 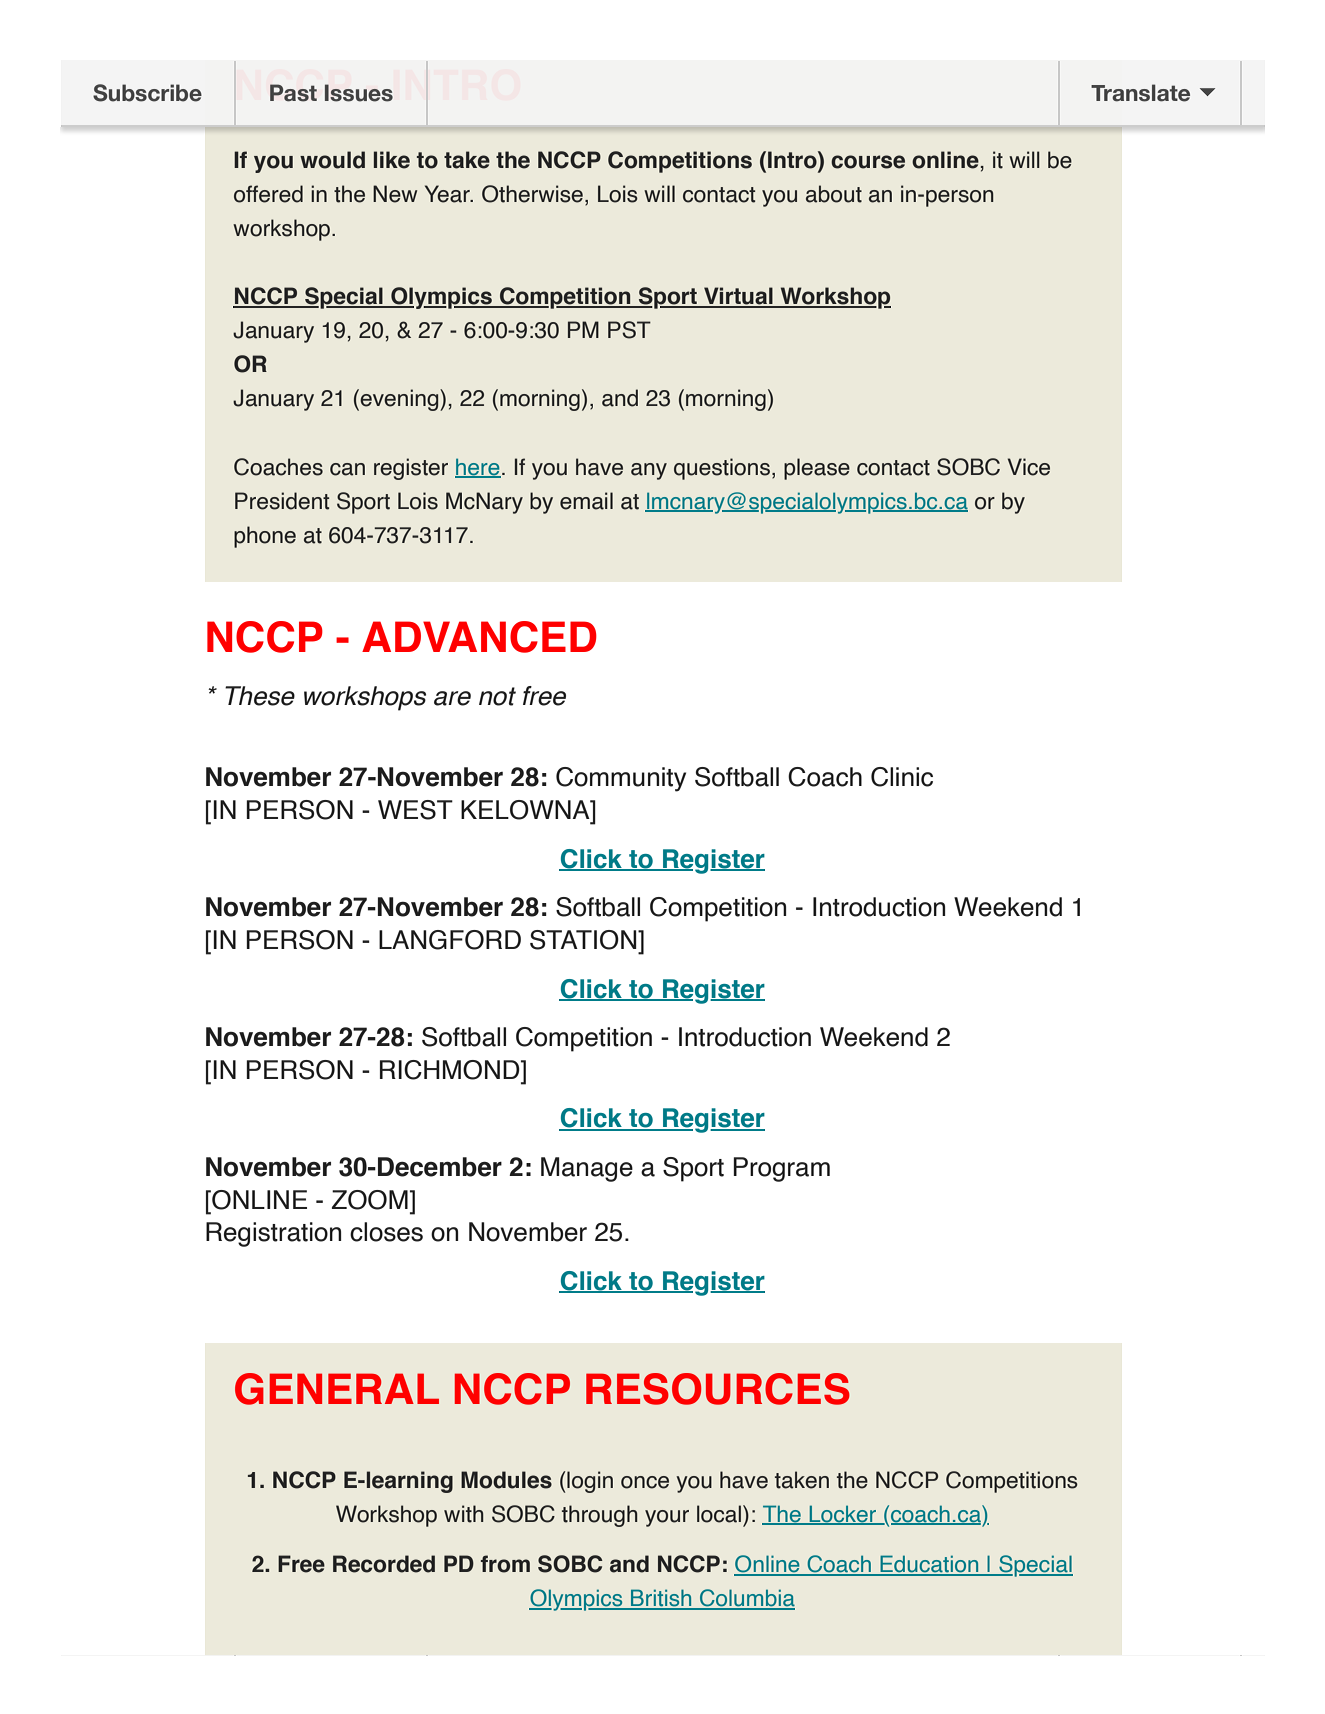 I want to click on any, so click(x=649, y=471).
